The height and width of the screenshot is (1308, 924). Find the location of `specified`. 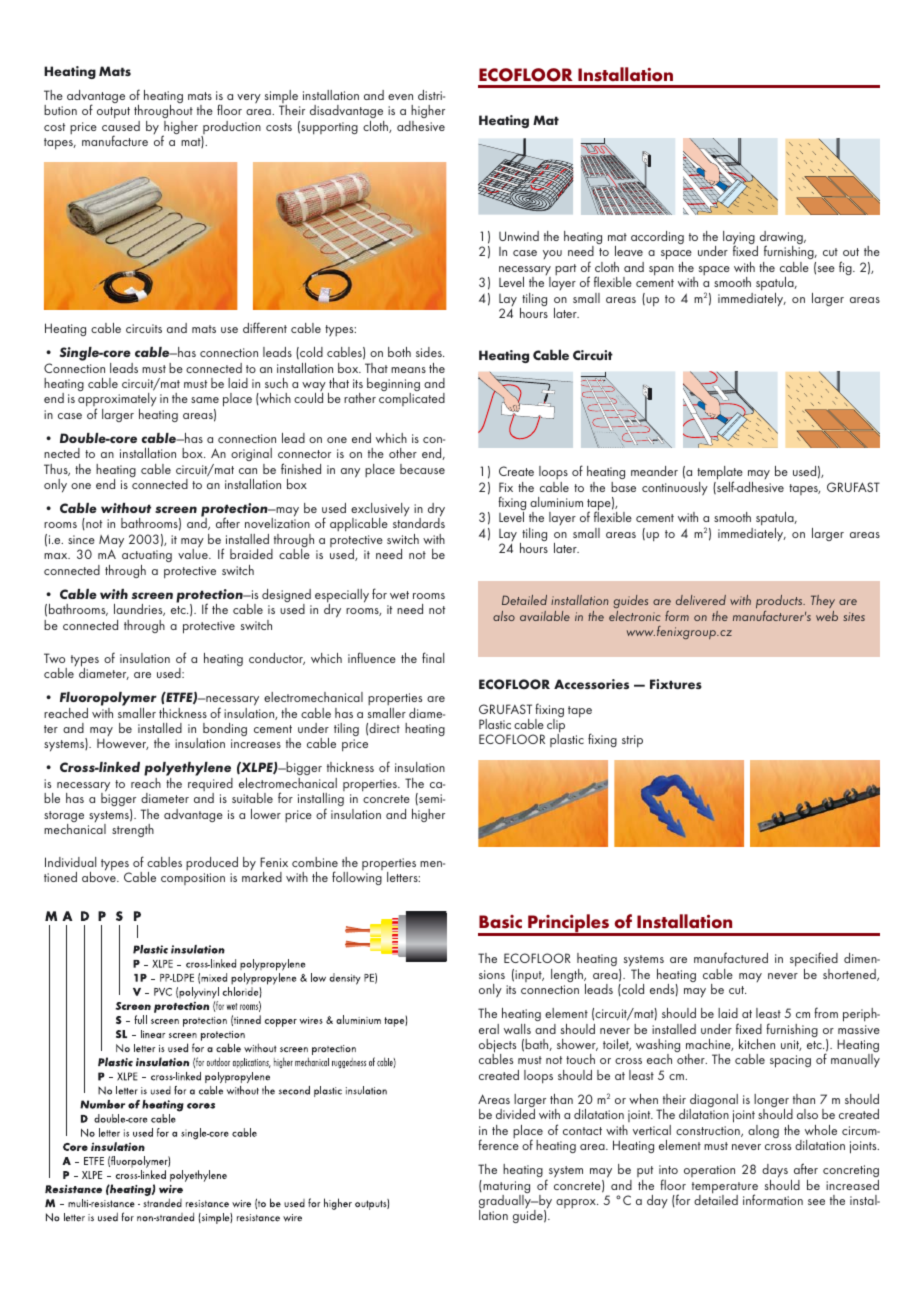

specified is located at coordinates (814, 961).
